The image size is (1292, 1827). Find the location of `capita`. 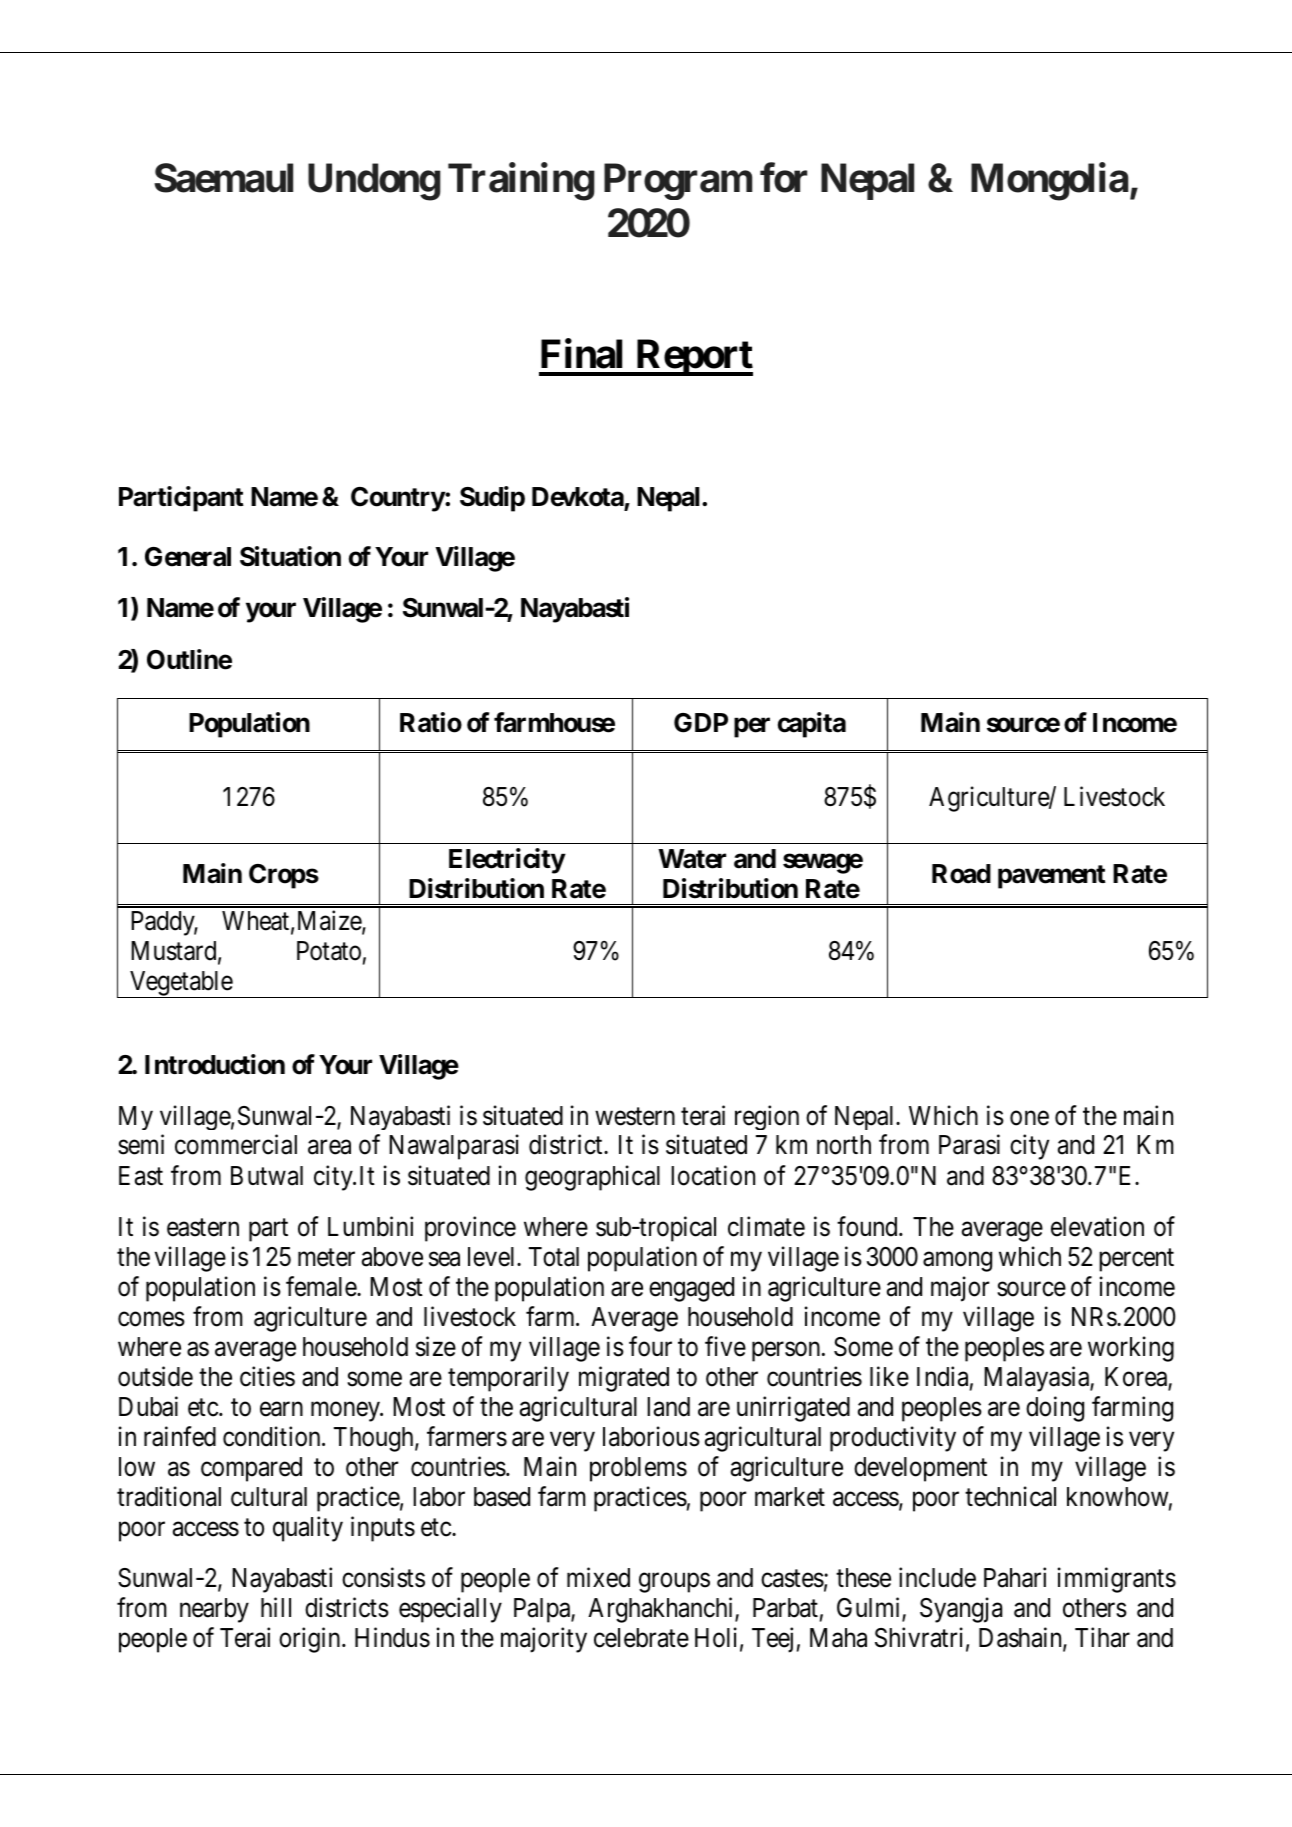

capita is located at coordinates (812, 725).
